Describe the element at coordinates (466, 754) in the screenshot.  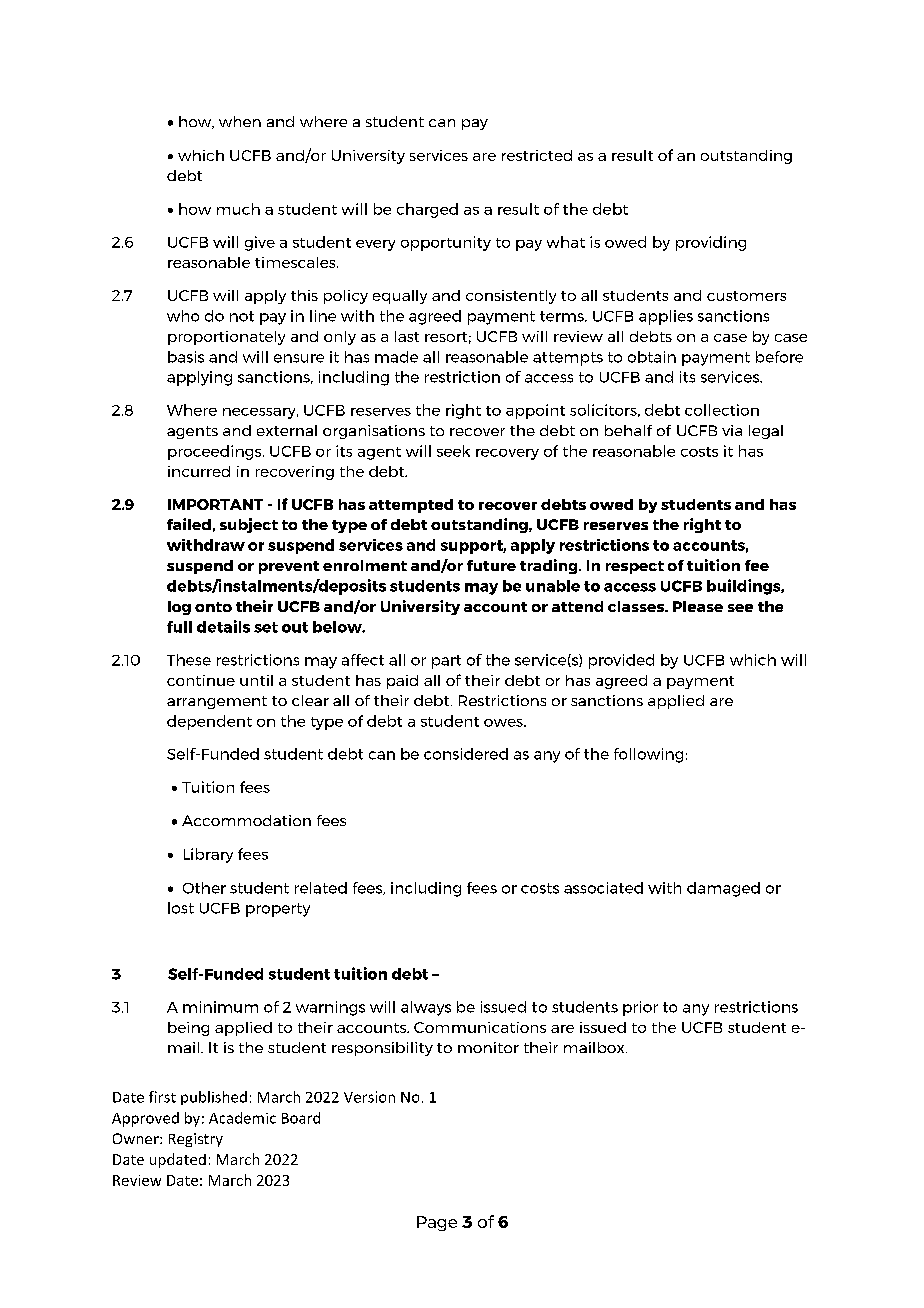
I see `considered` at that location.
